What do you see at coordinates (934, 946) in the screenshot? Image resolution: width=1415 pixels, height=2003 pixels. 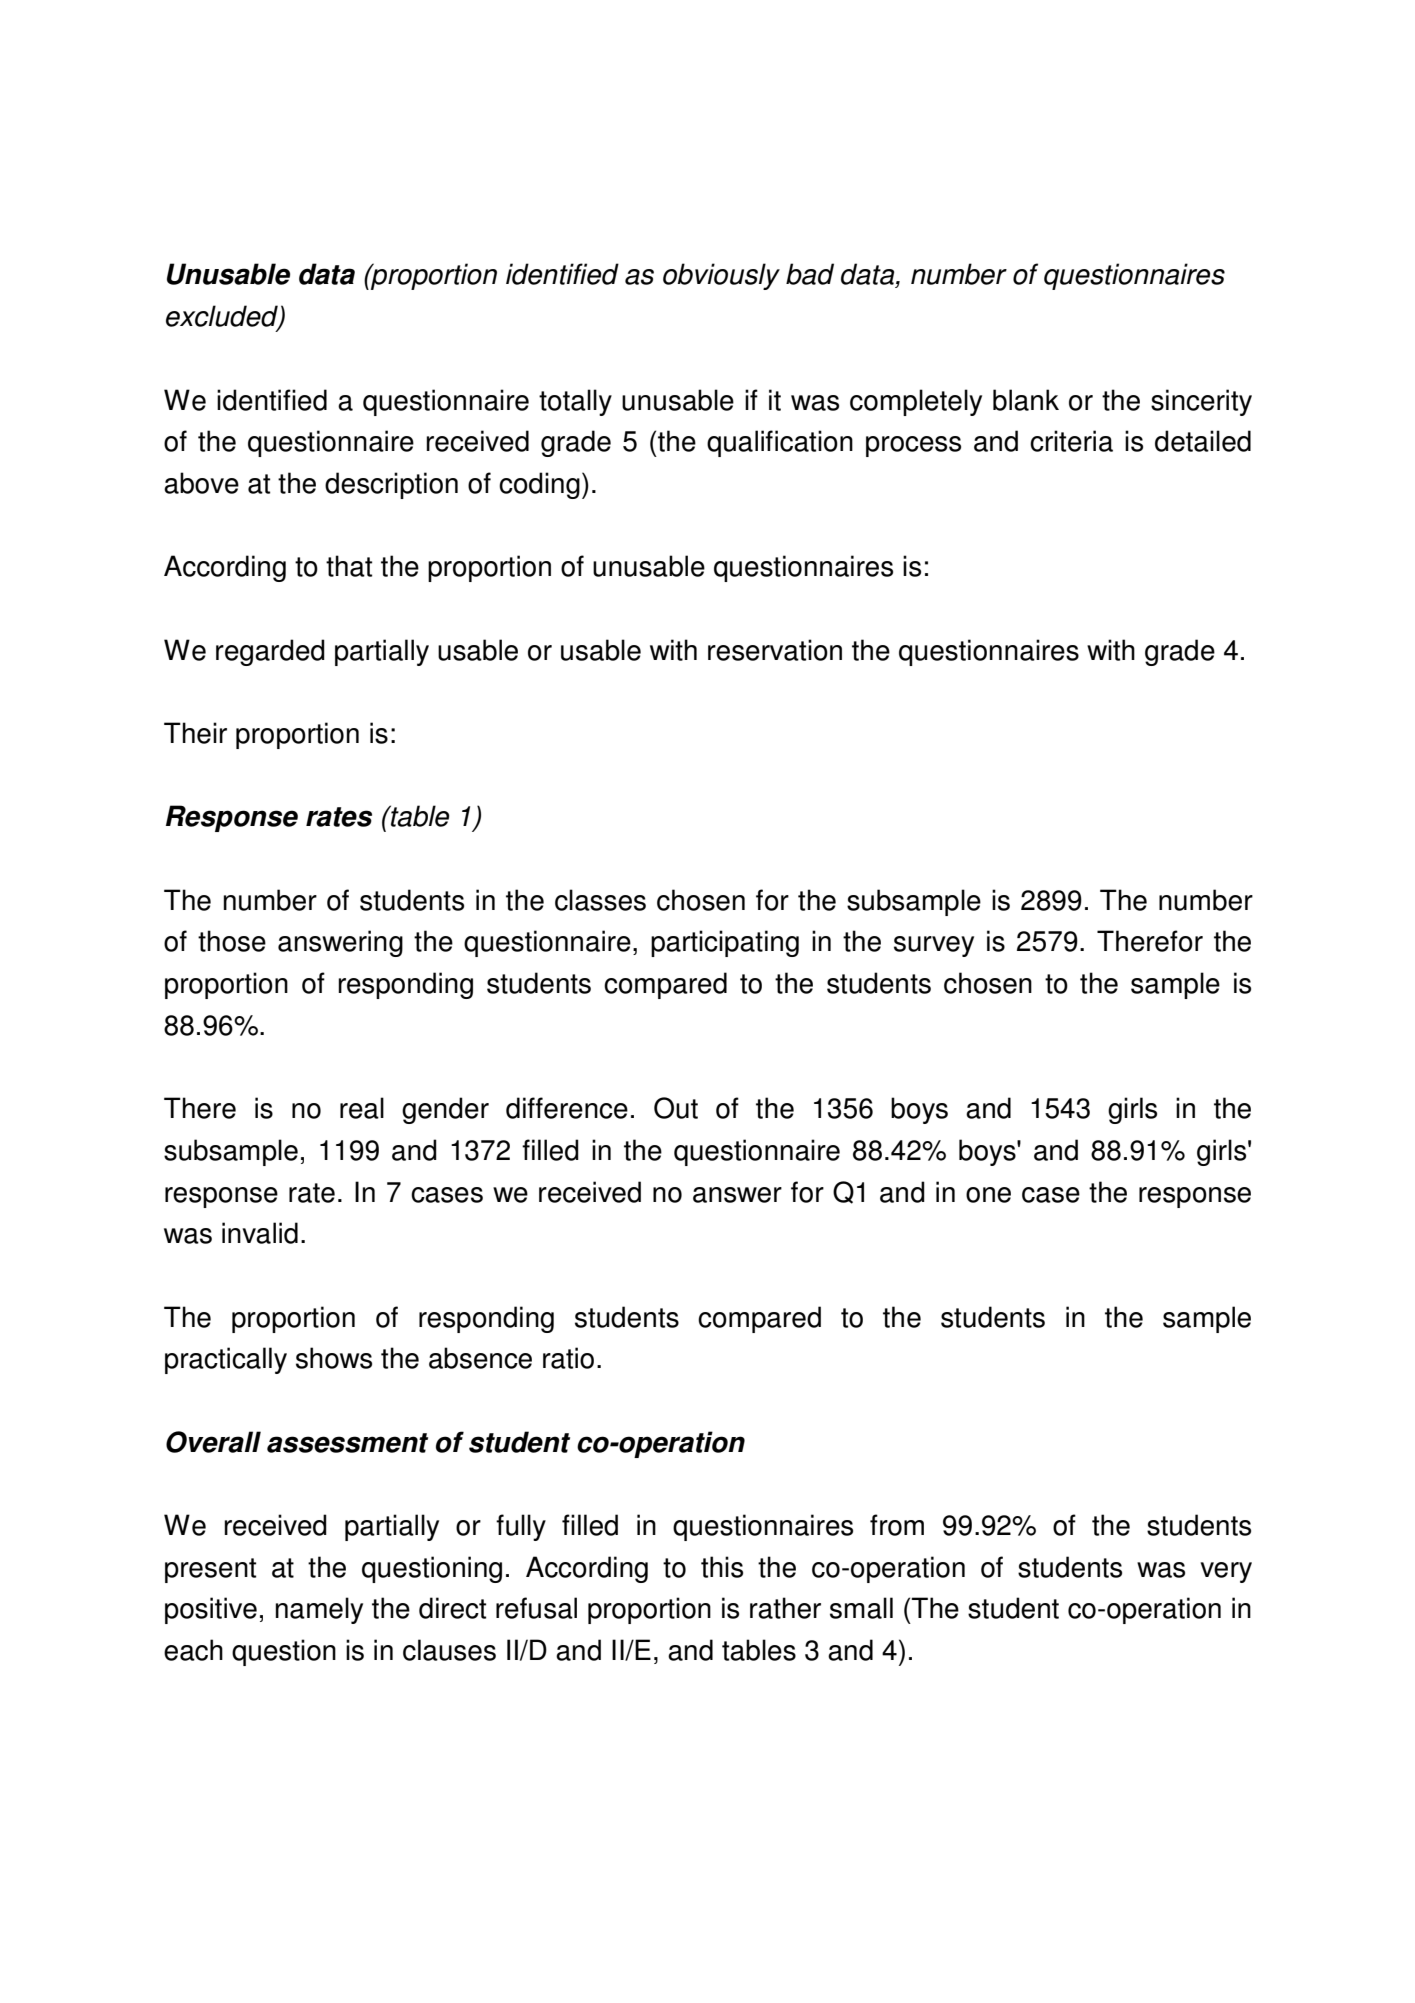 I see `survey` at bounding box center [934, 946].
